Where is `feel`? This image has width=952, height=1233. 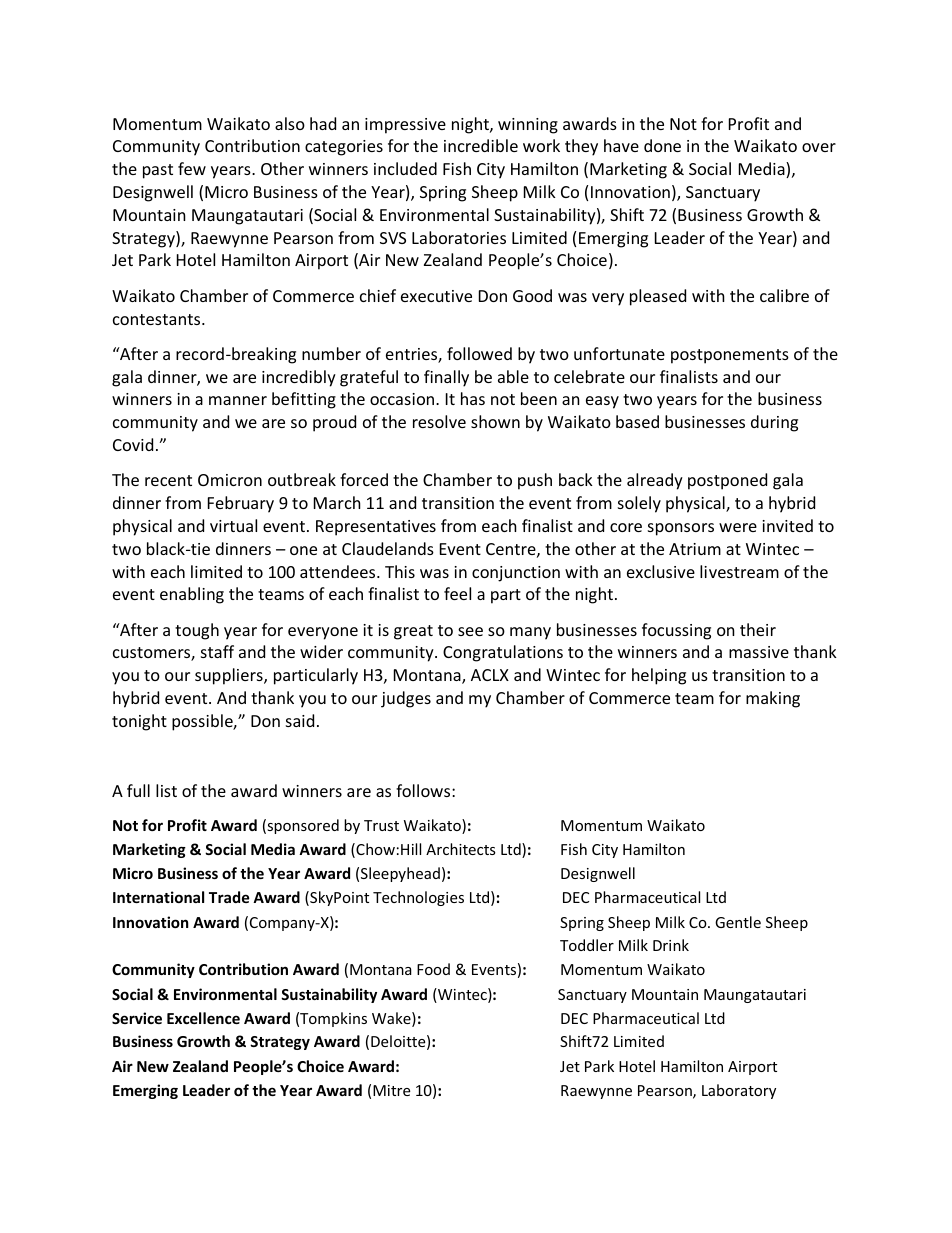
feel is located at coordinates (457, 593).
